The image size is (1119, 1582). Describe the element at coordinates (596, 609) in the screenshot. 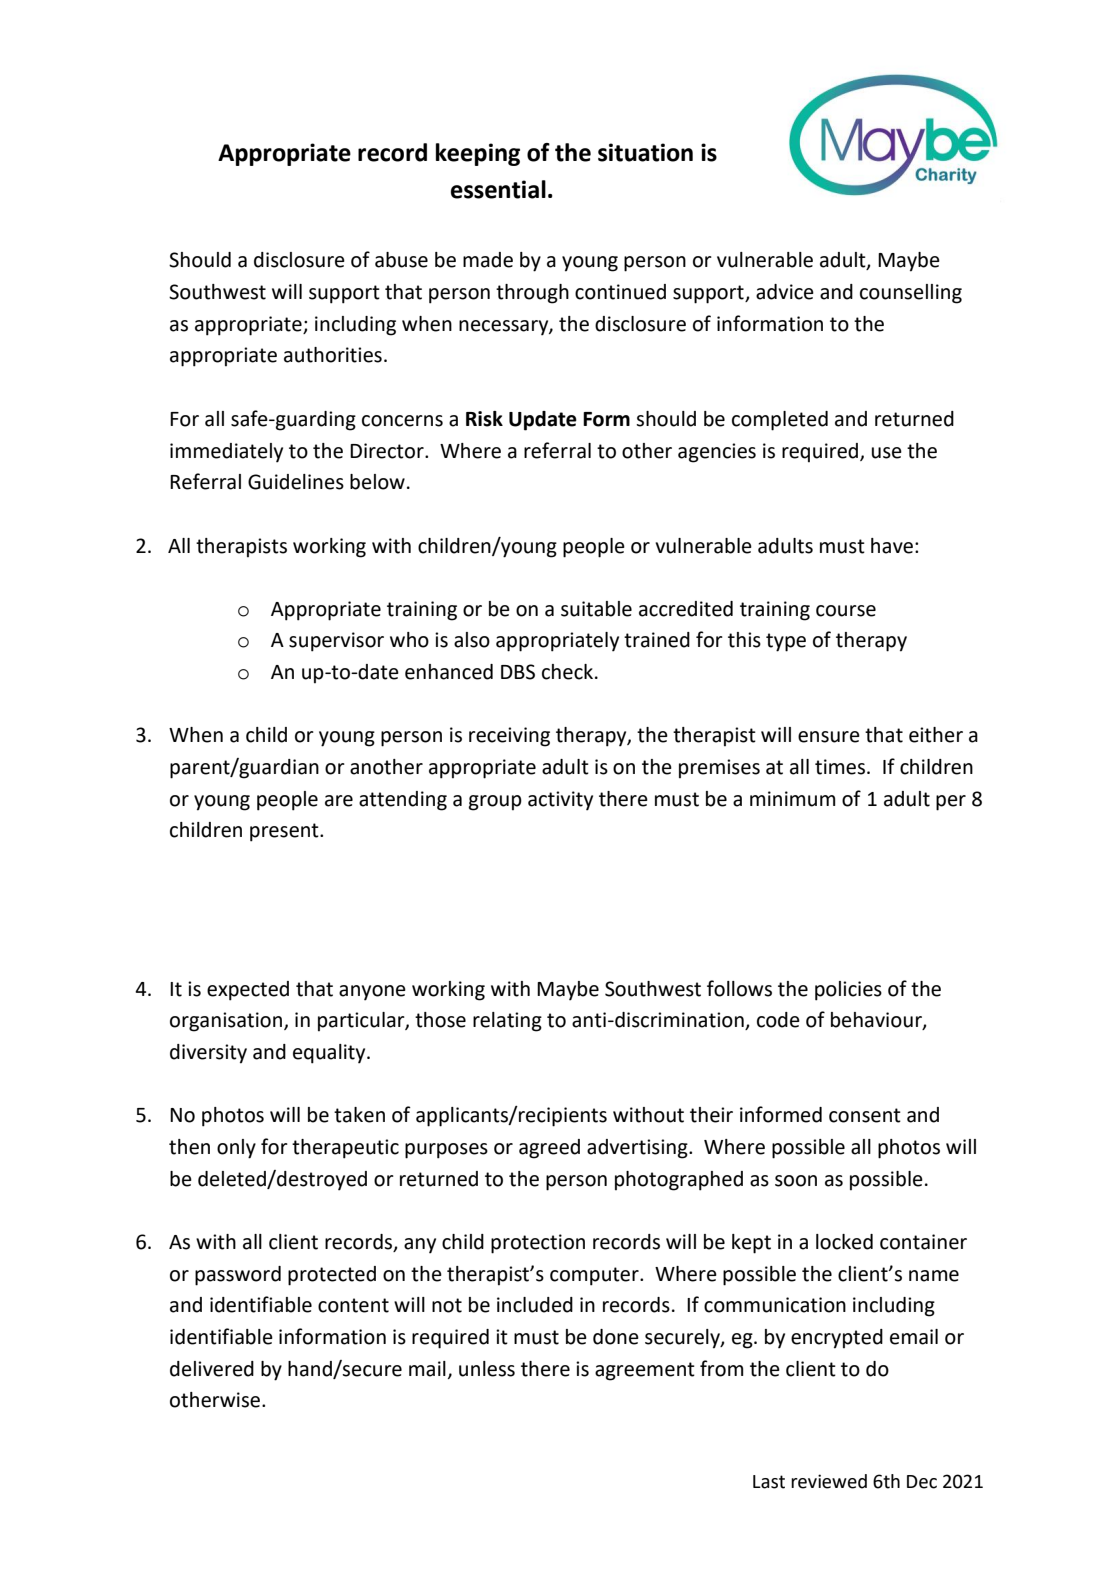

I see `suitable` at that location.
